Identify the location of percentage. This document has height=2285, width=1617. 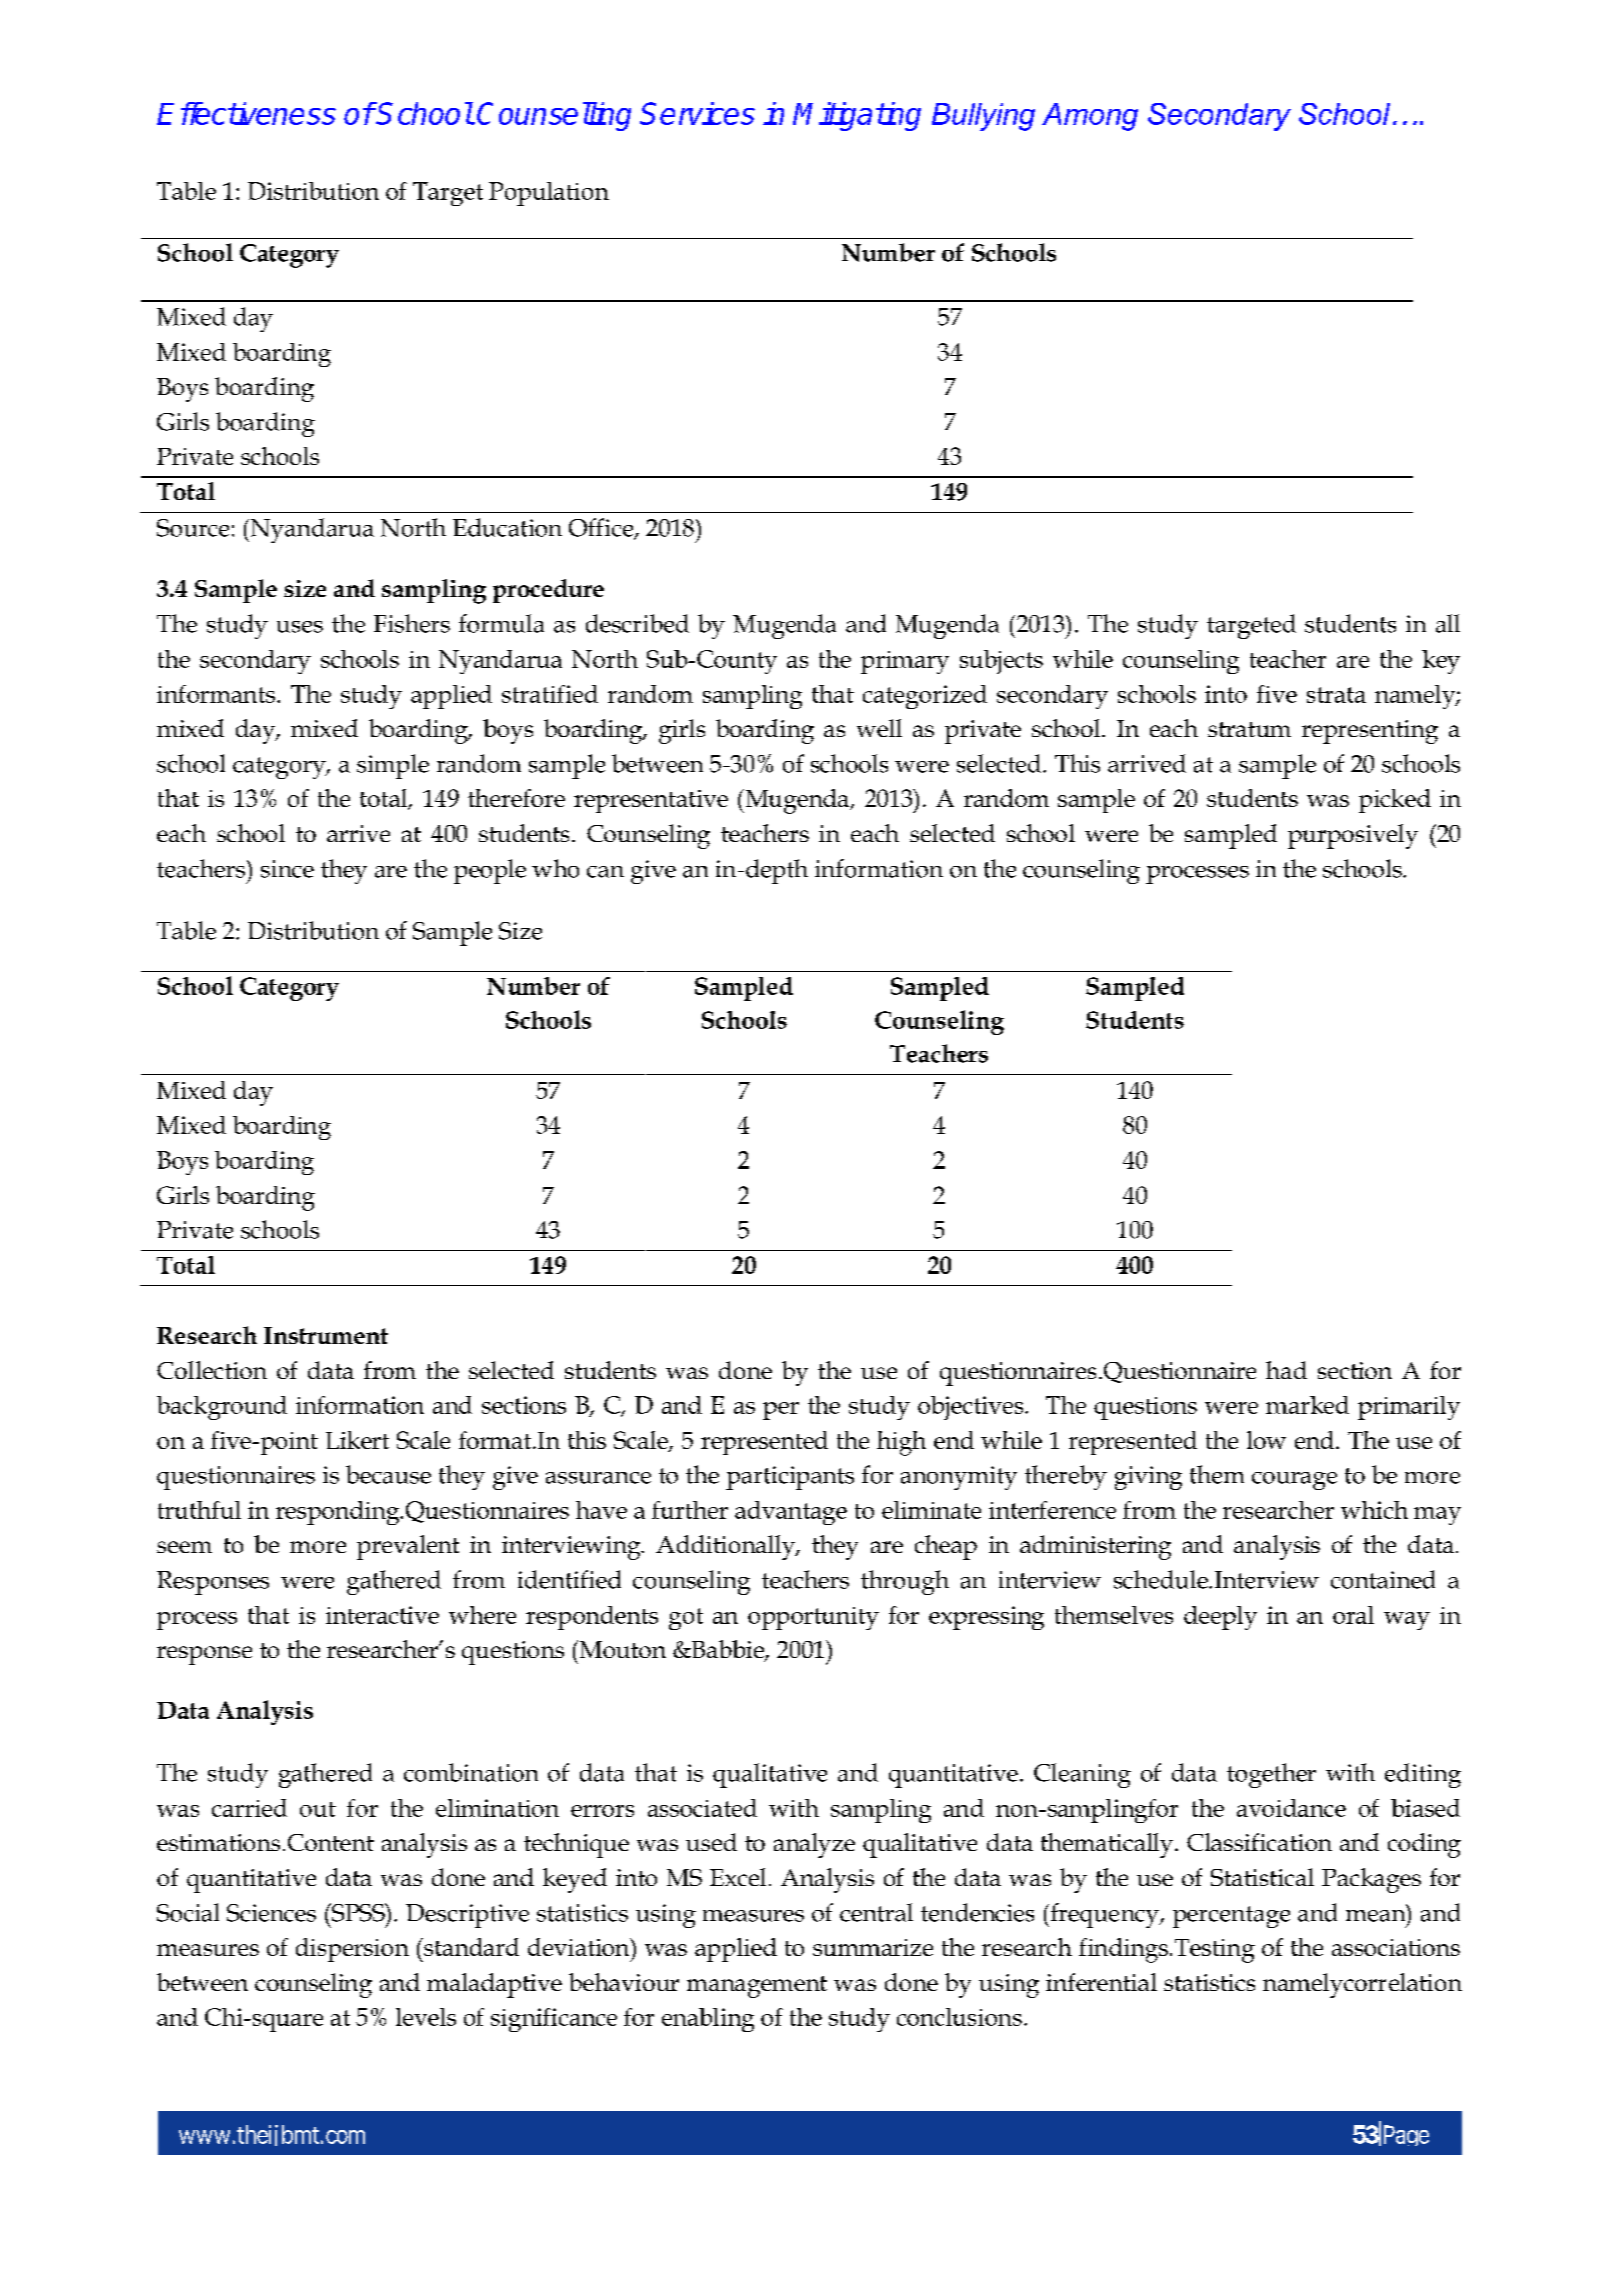
(1231, 1917).
